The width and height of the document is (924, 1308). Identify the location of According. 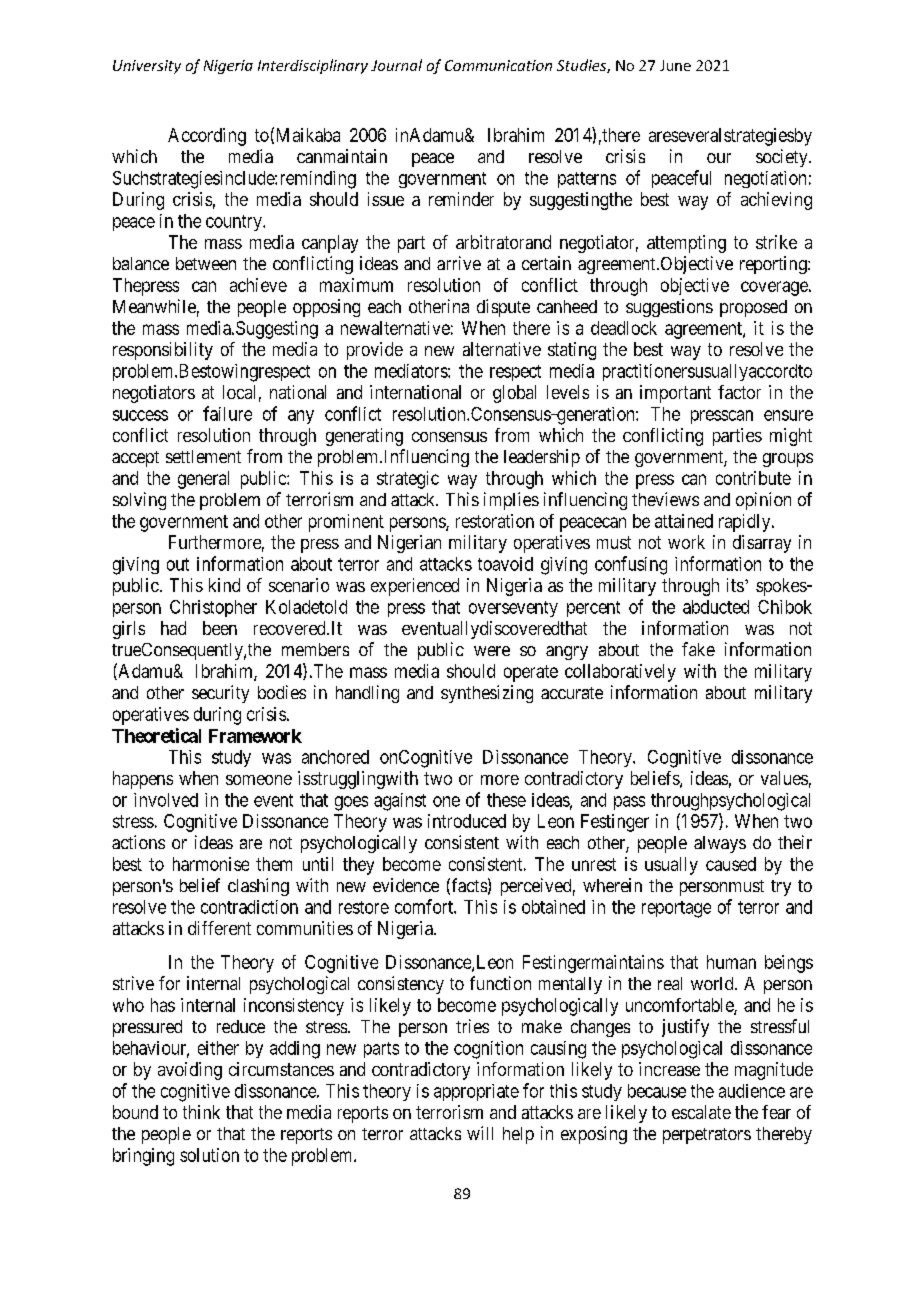
(207, 137).
